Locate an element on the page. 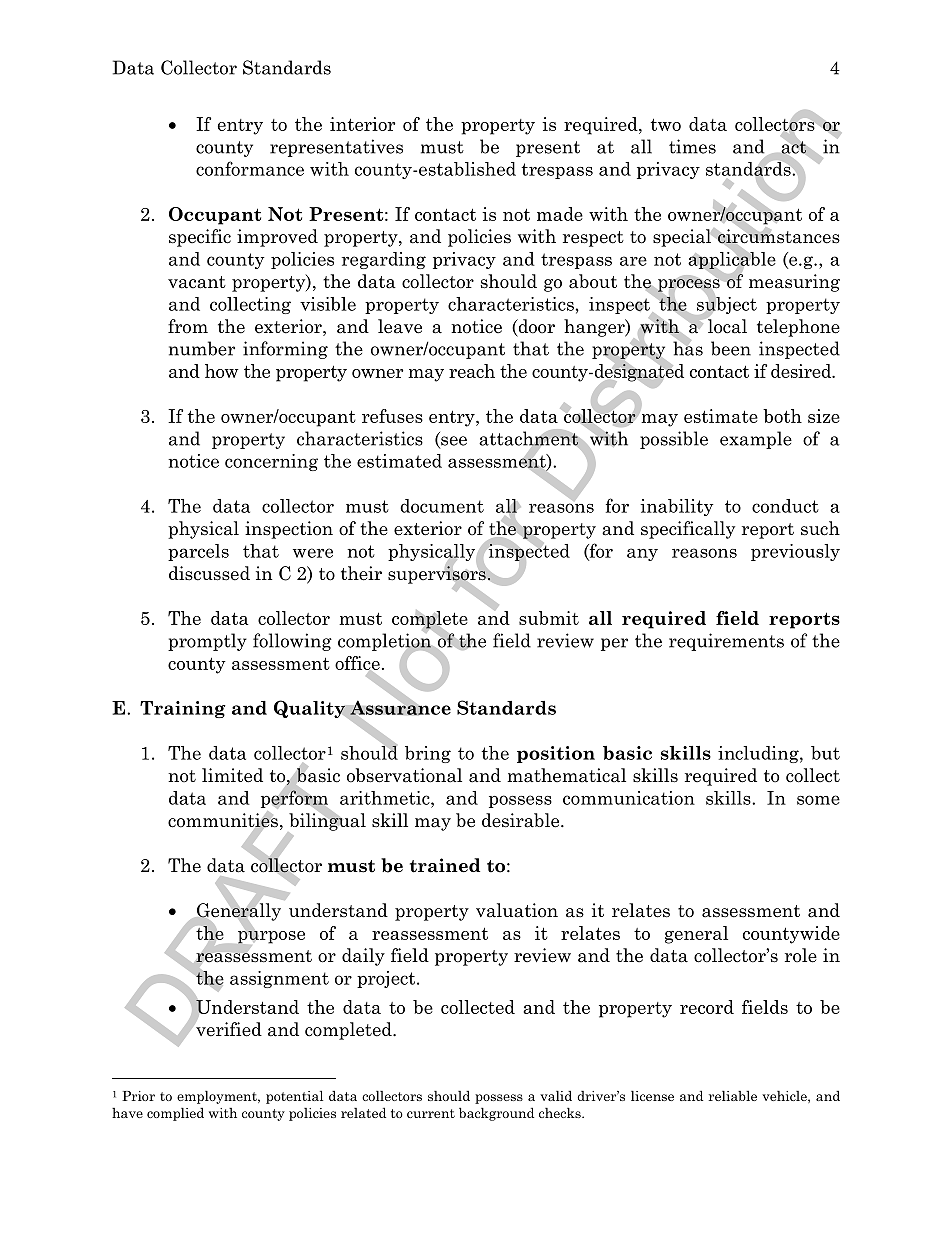 Image resolution: width=952 pixels, height=1233 pixels. reliable is located at coordinates (733, 1095).
